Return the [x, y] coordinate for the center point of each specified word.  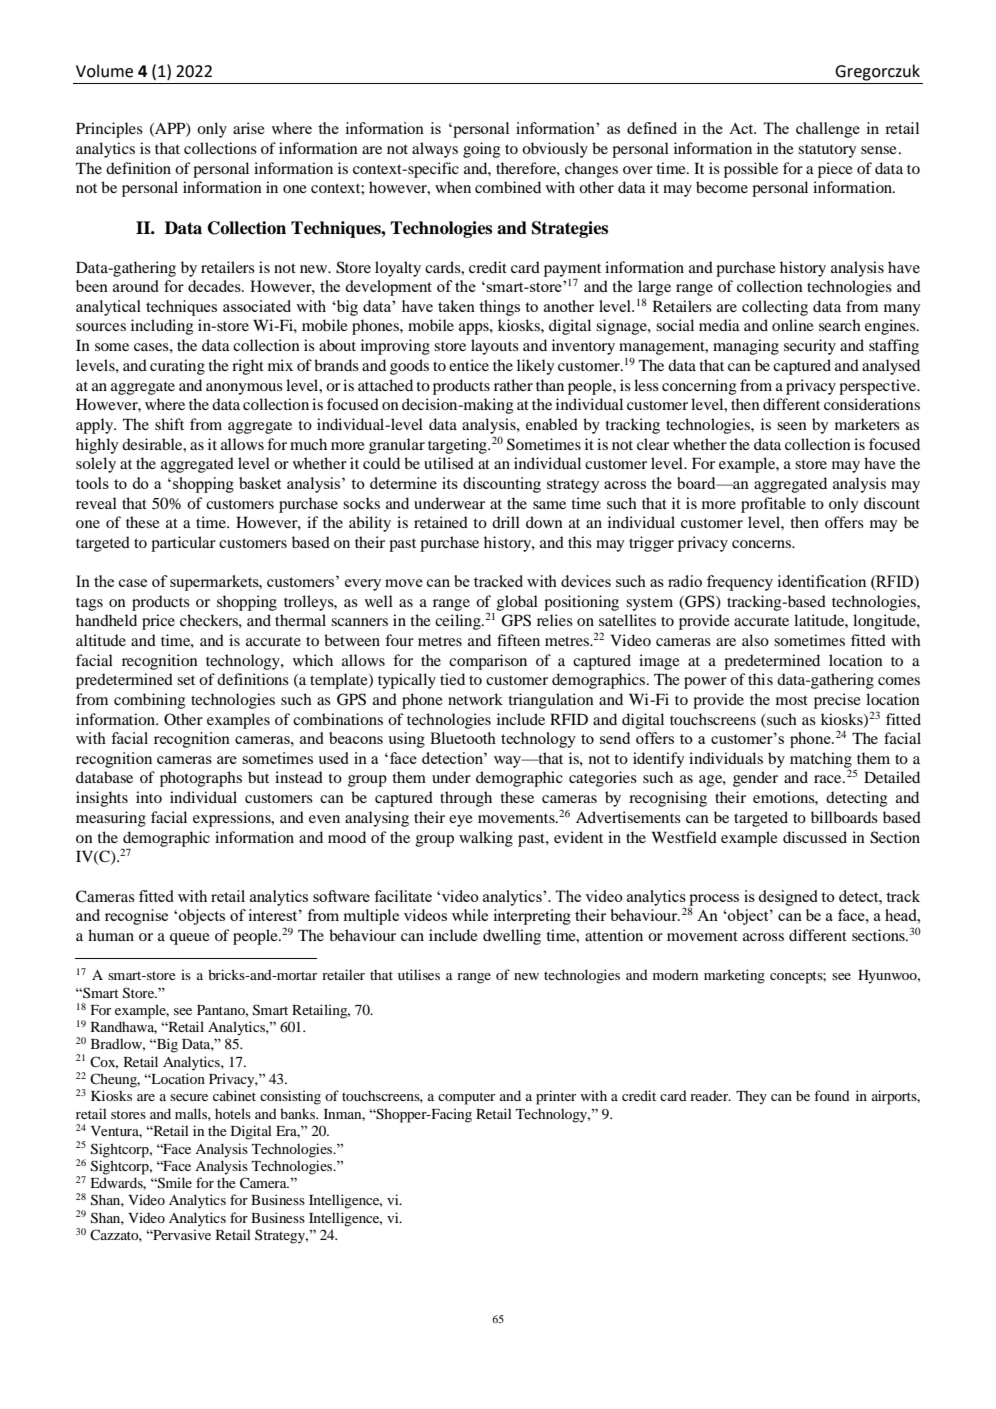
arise [249, 128]
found [832, 1095]
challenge [828, 130]
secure [189, 1097]
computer [466, 1098]
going [481, 150]
